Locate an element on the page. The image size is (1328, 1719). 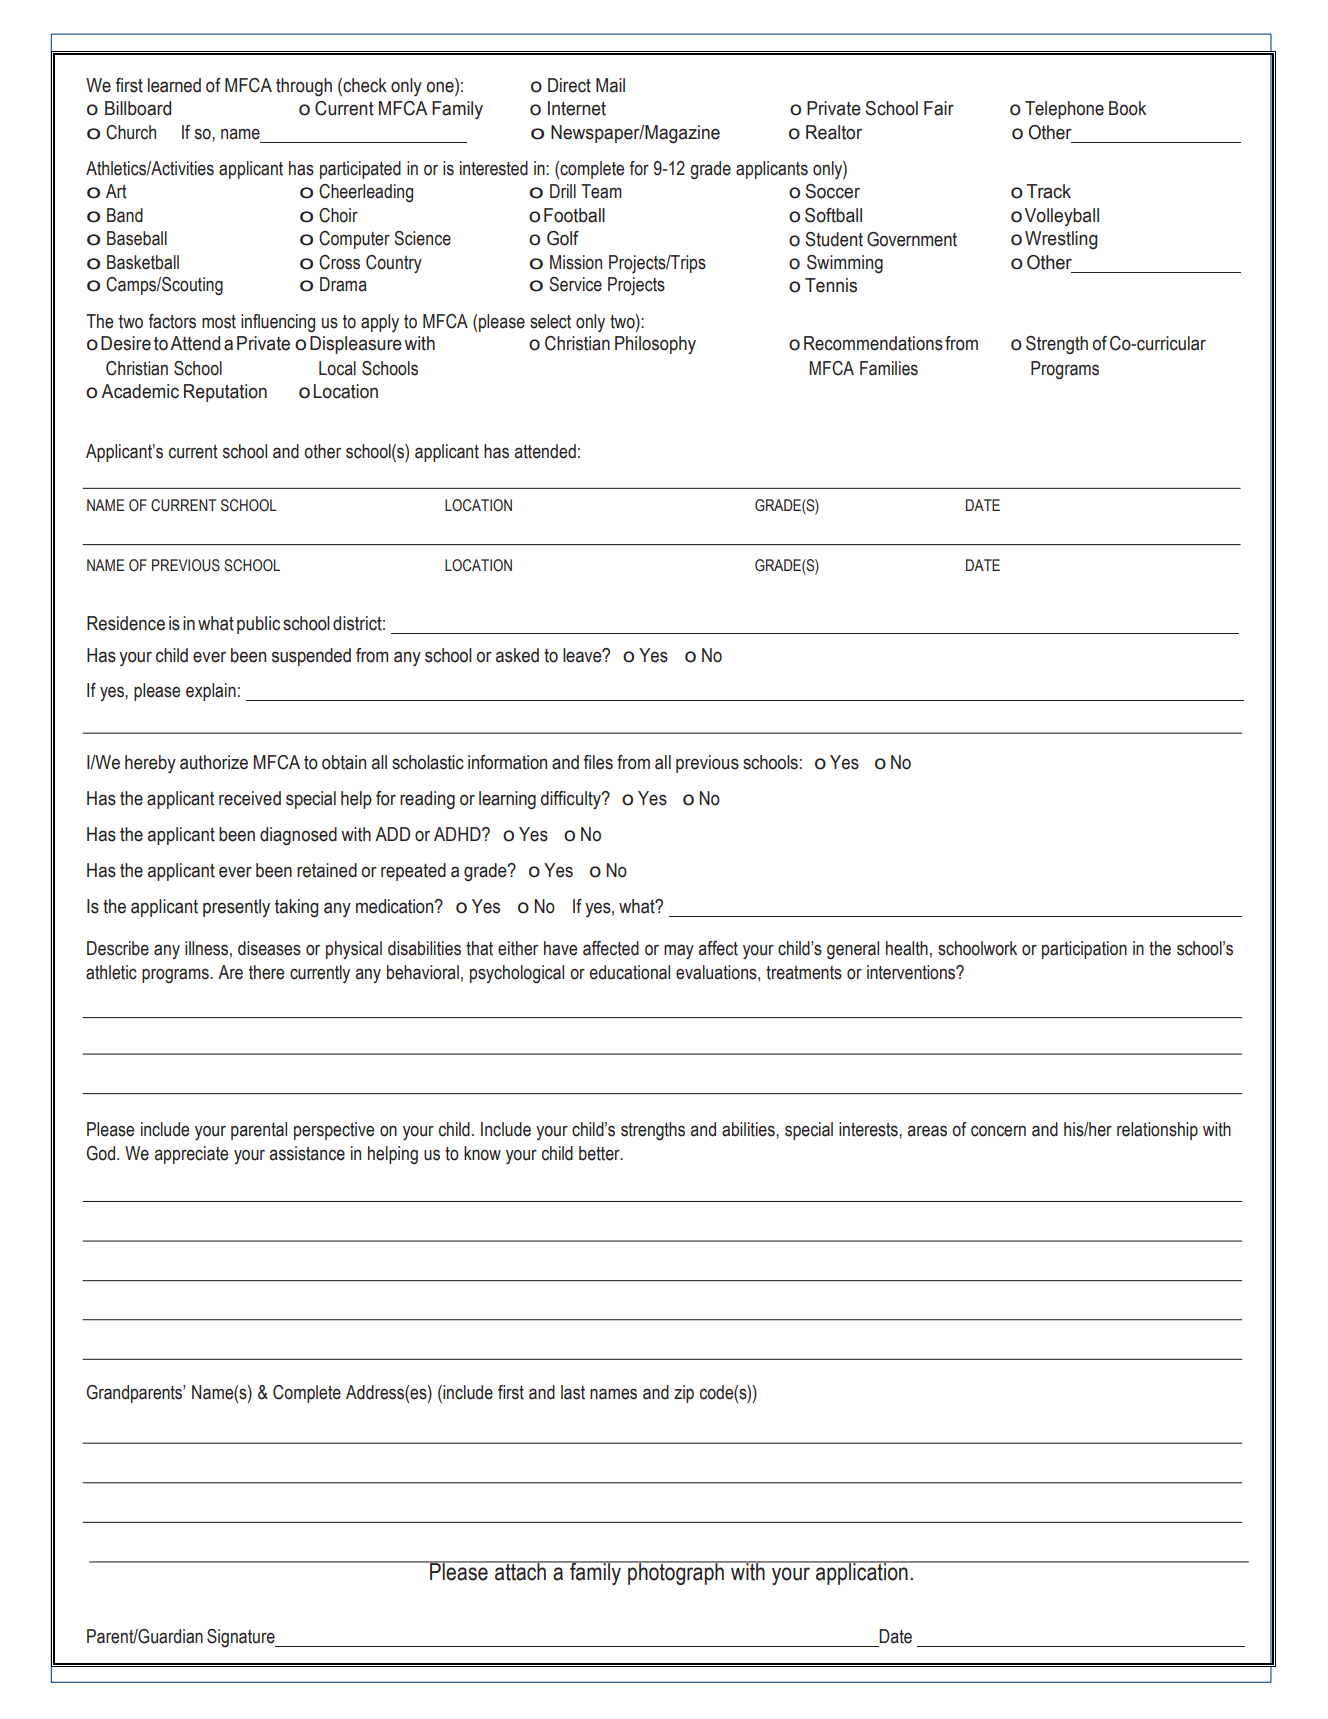
public is located at coordinates (258, 625).
